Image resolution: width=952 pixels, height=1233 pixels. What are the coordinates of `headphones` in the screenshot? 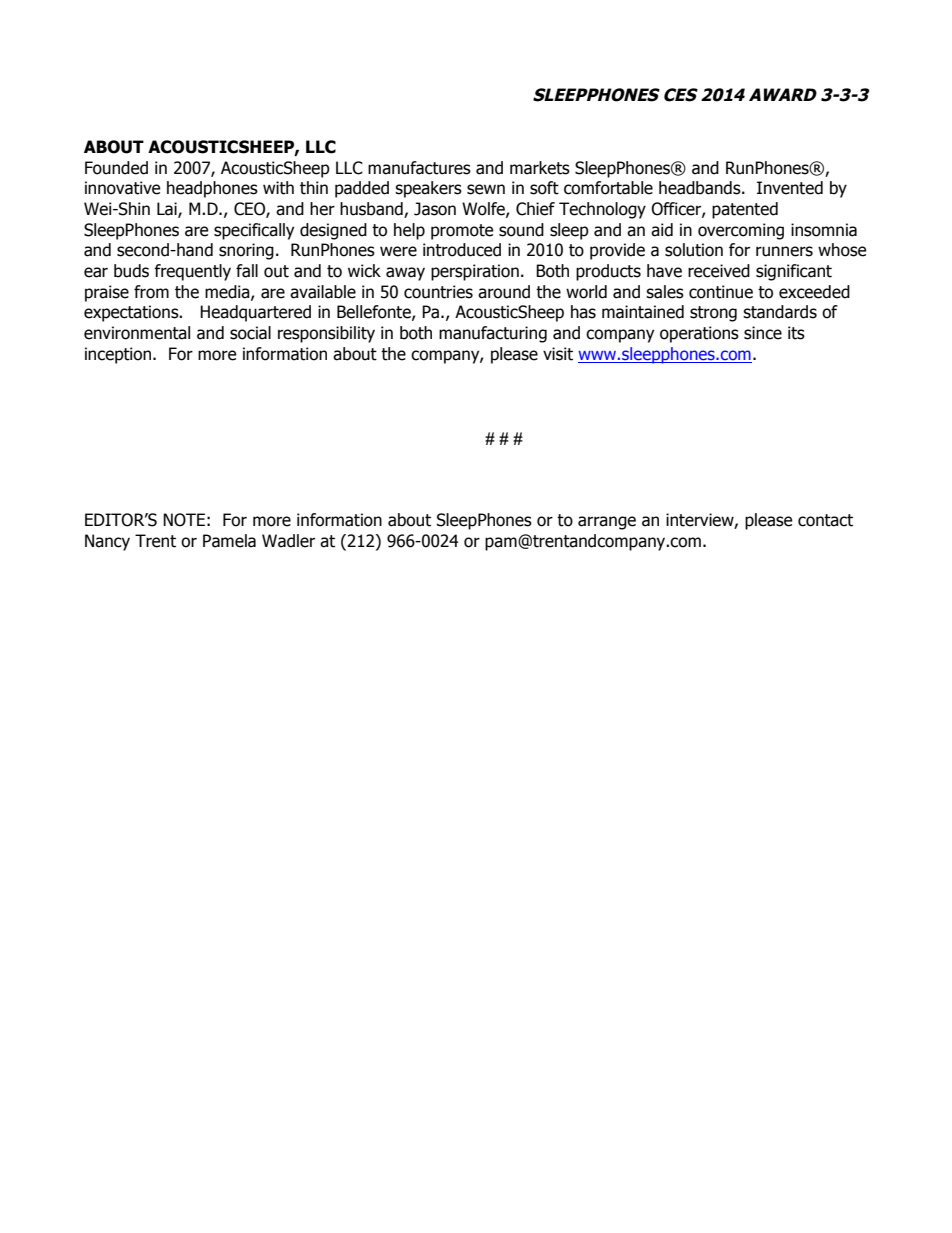 It's located at (212, 189).
